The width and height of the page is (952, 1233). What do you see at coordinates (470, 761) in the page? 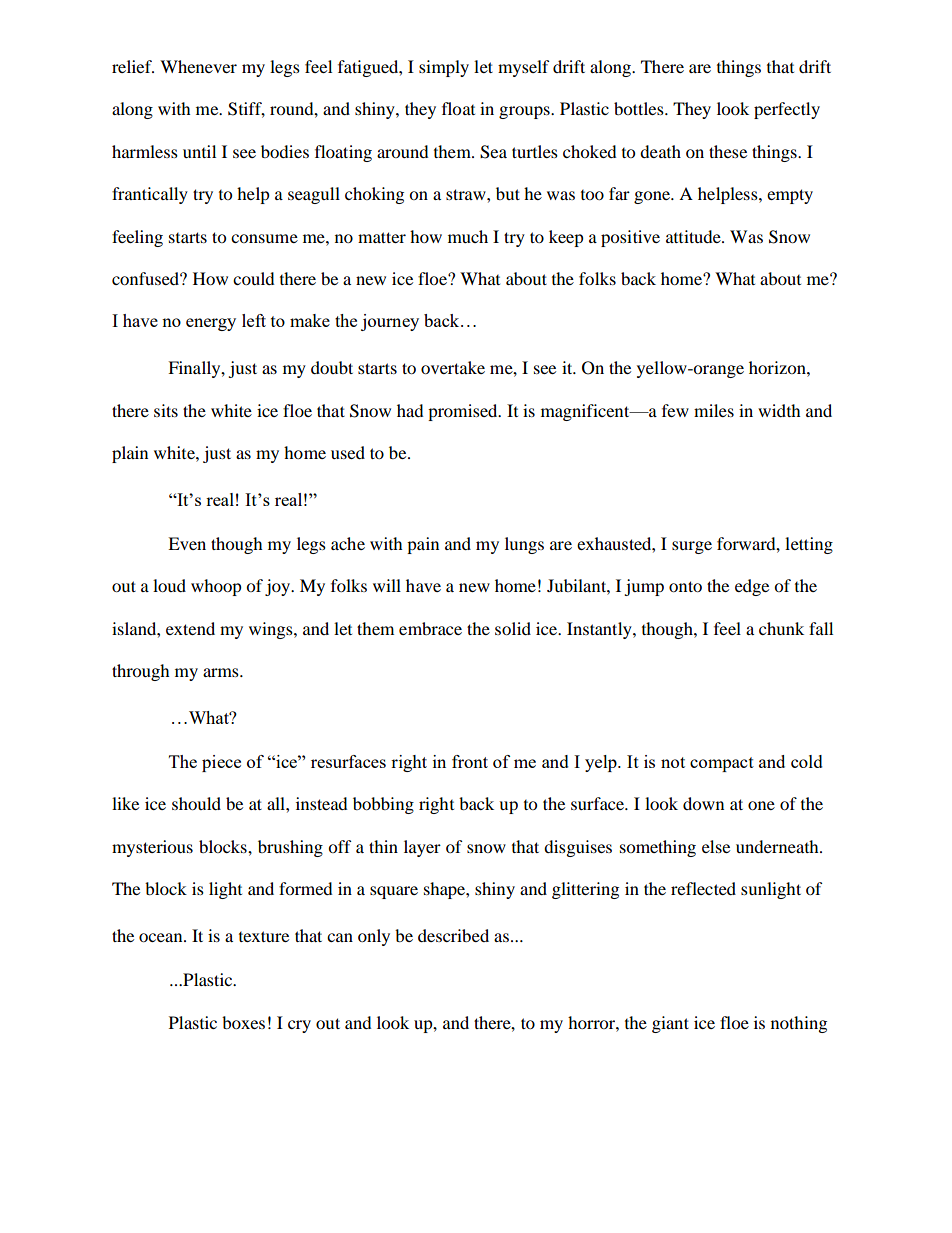
I see `front` at bounding box center [470, 761].
